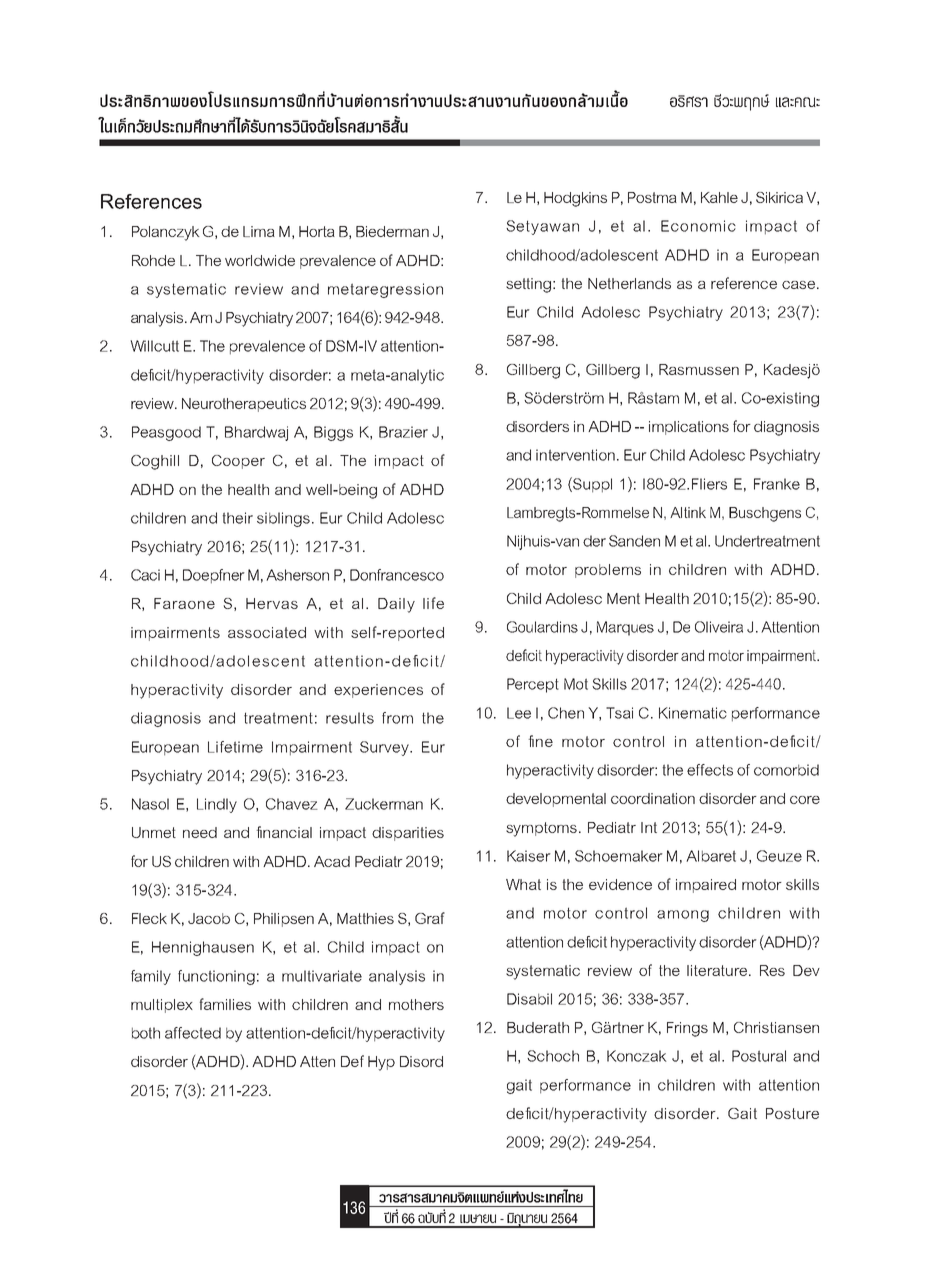 The height and width of the screenshot is (1288, 935). What do you see at coordinates (759, 1056) in the screenshot?
I see `Postural` at bounding box center [759, 1056].
